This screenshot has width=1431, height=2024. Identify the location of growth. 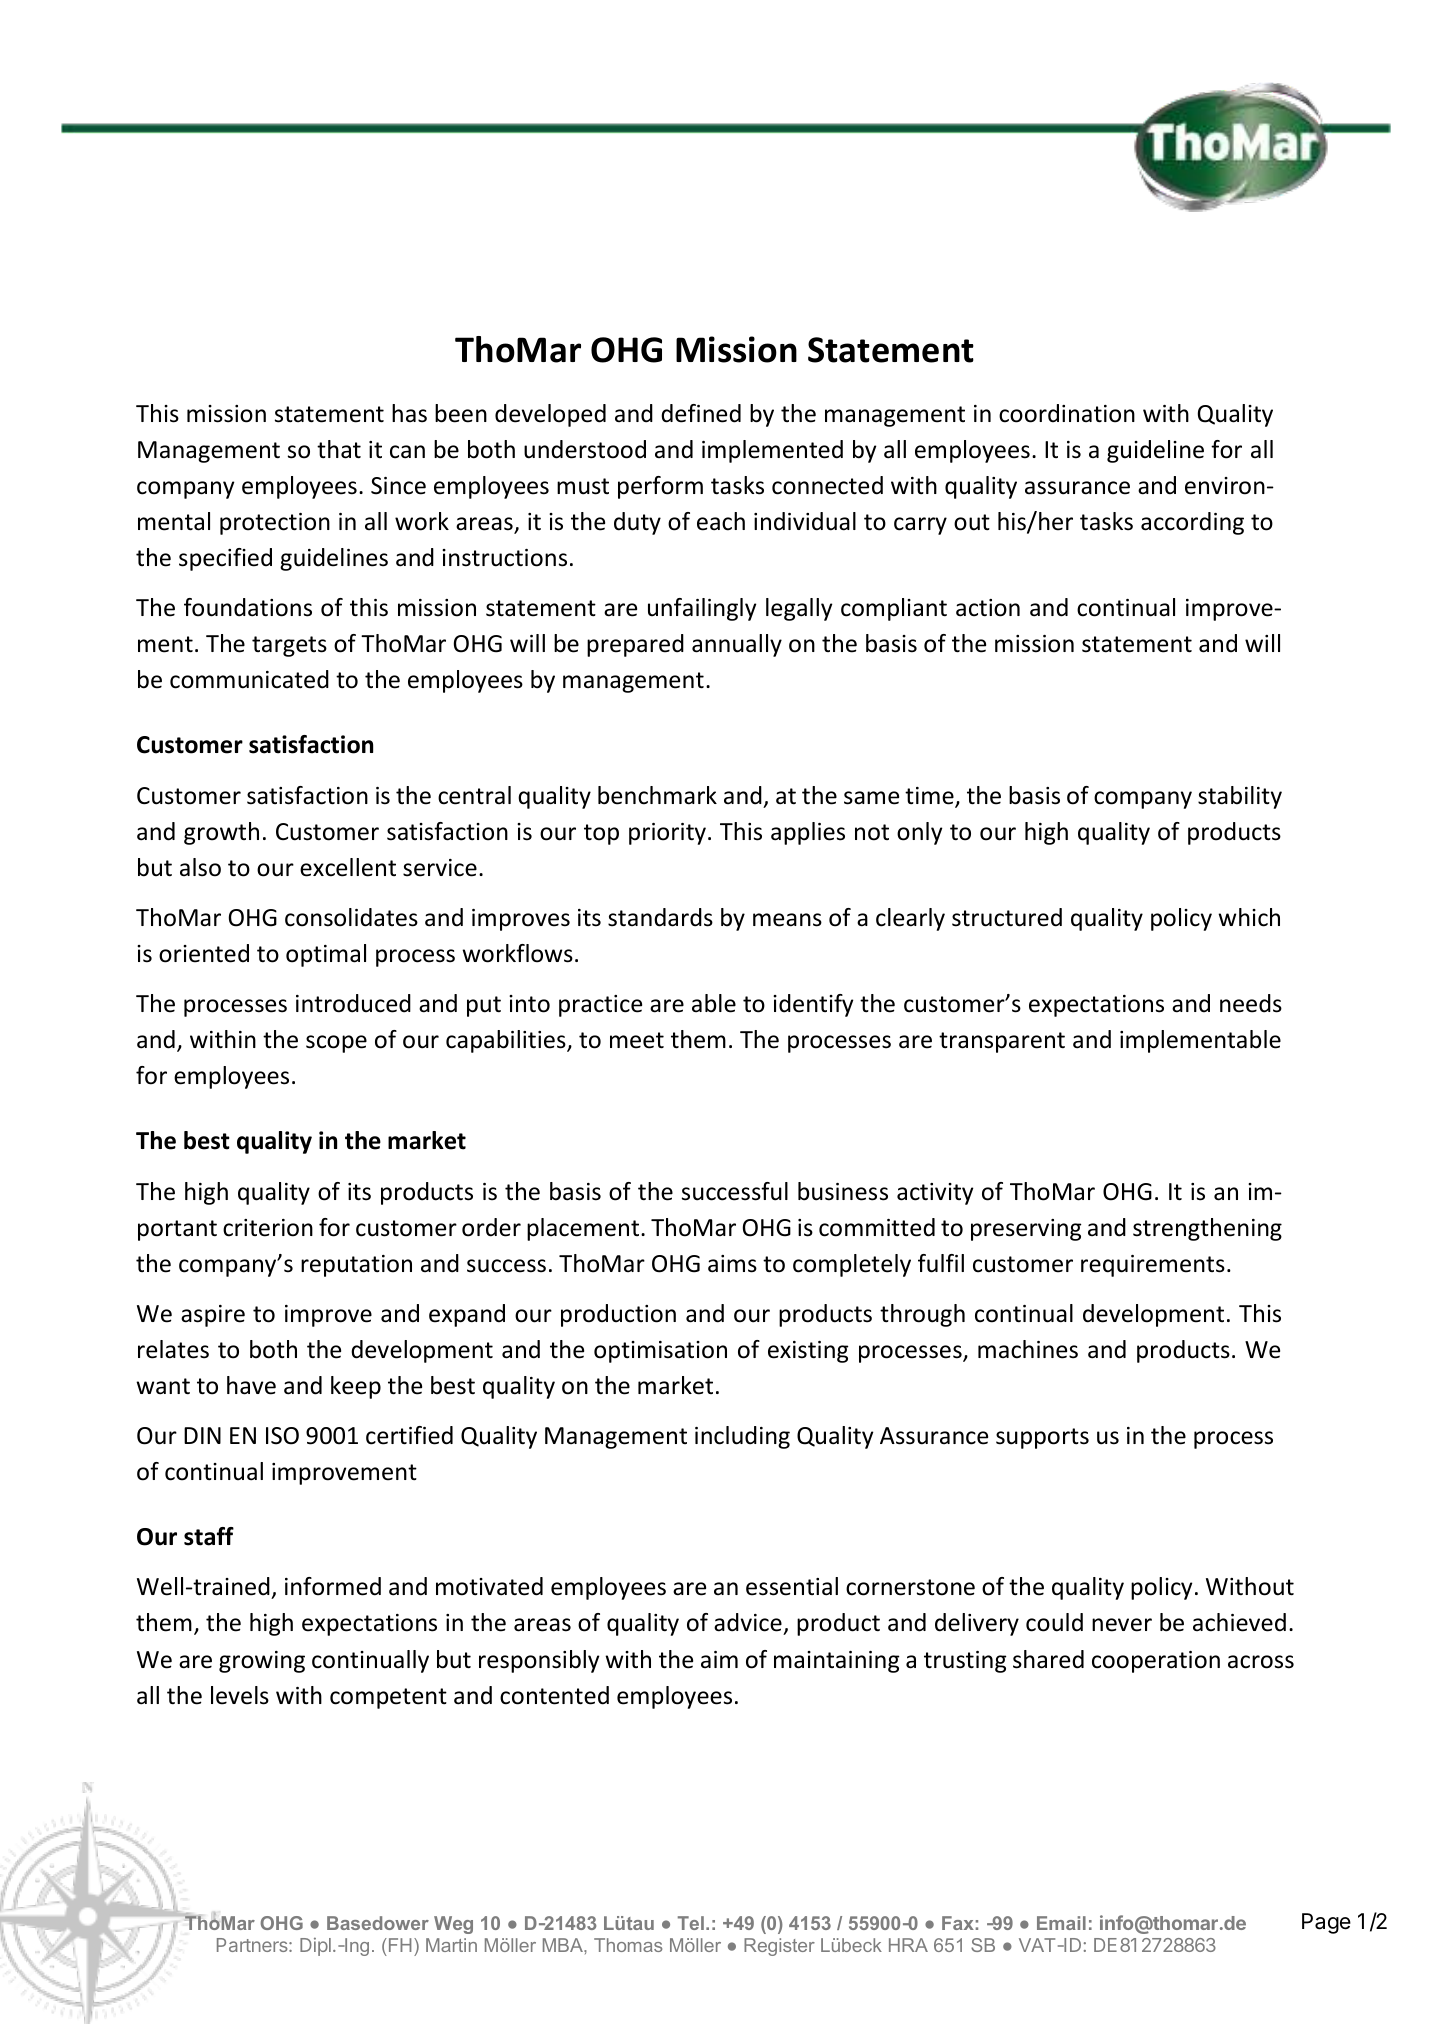
(221, 833).
